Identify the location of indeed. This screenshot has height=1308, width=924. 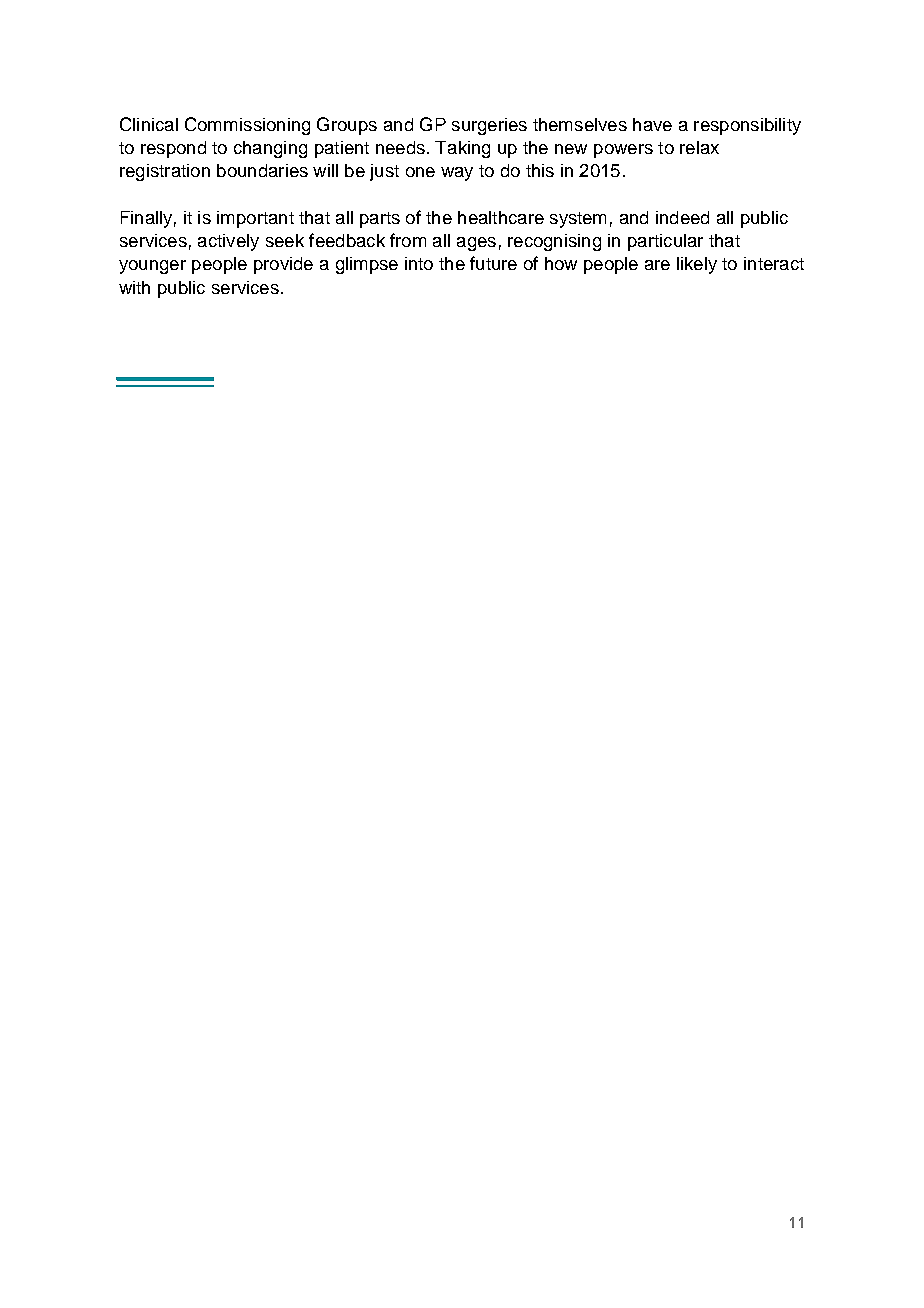
(682, 217).
